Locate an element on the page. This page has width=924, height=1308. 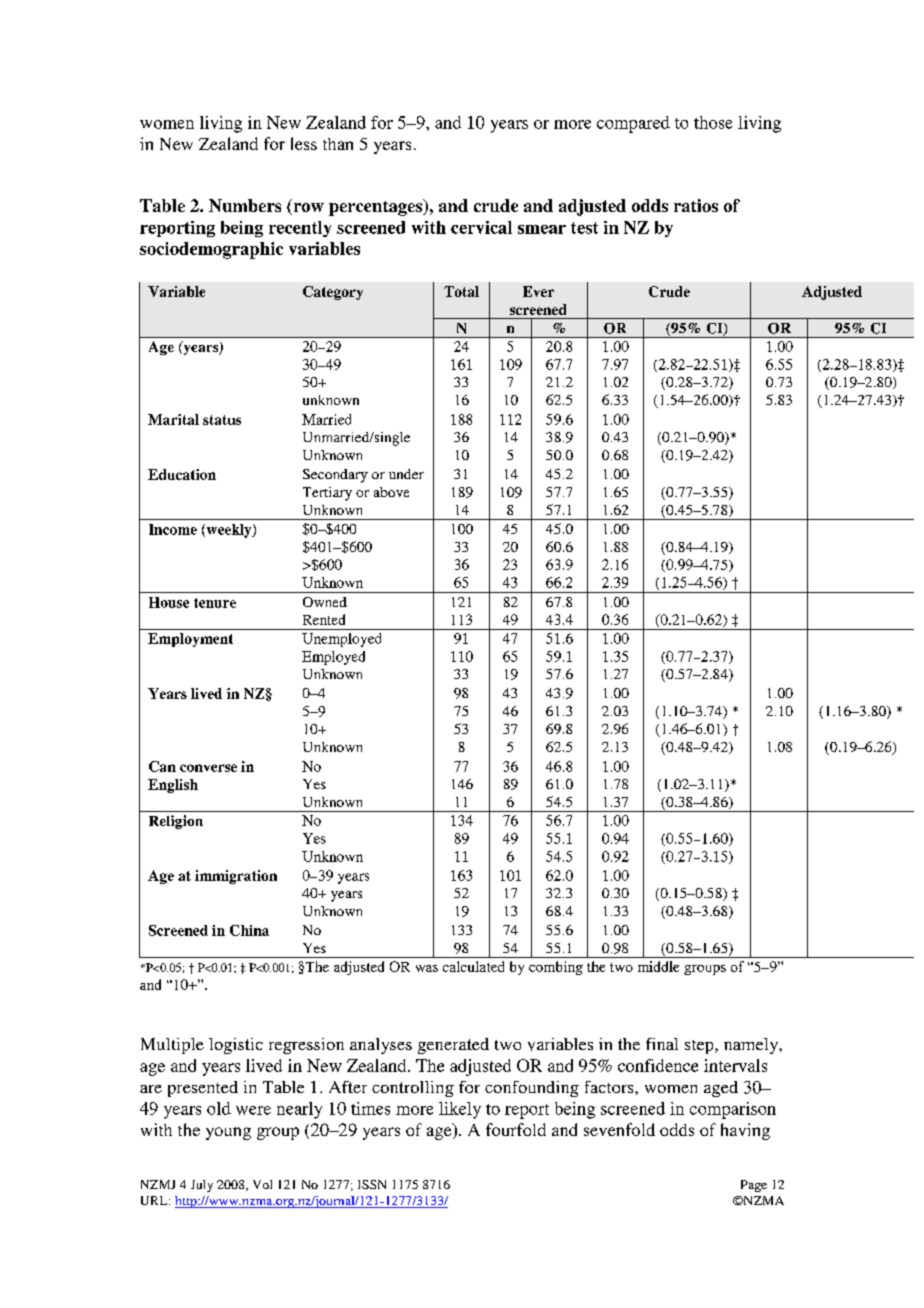
cervical is located at coordinates (481, 227).
